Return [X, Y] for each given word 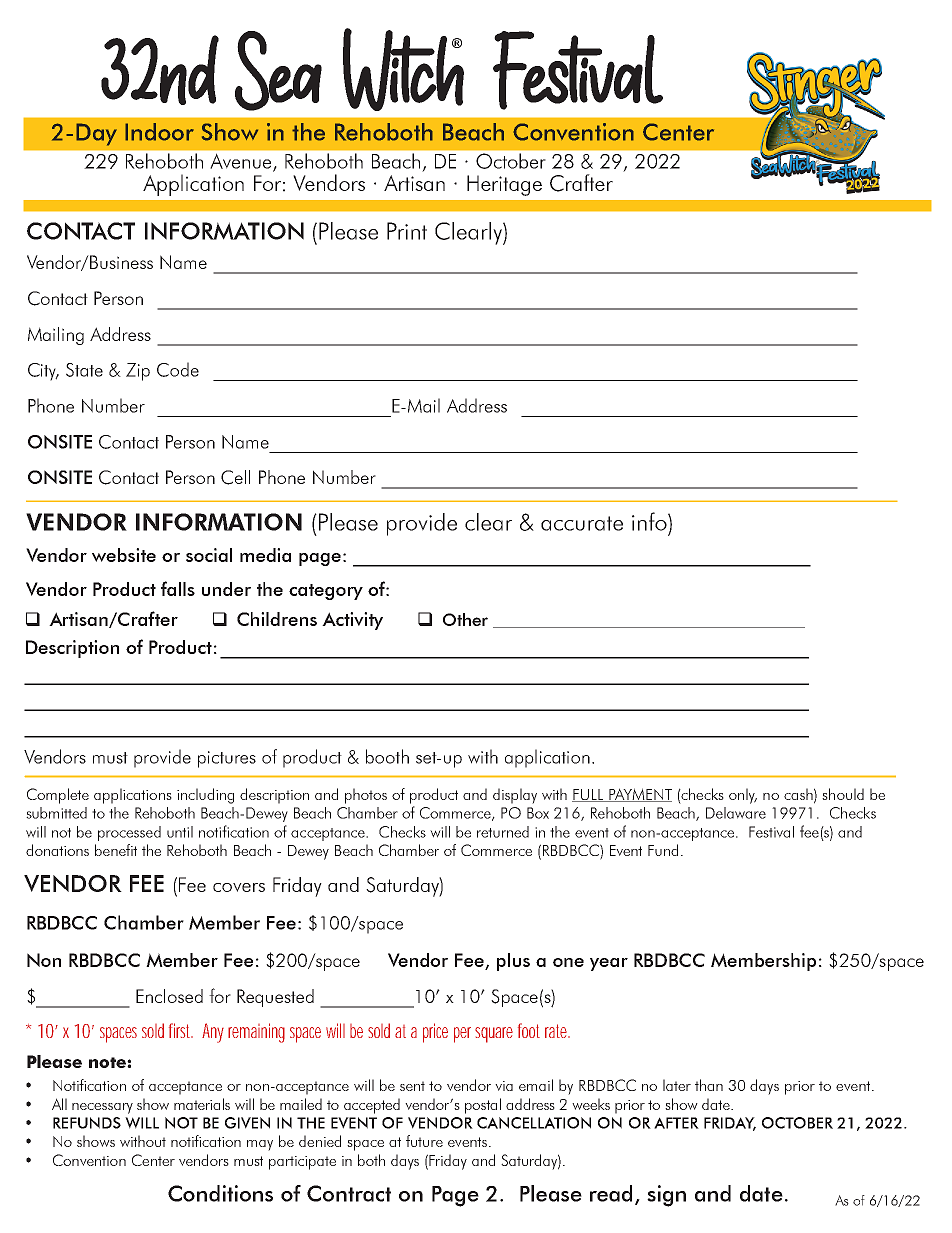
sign [666, 1196]
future [424, 1141]
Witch [403, 69]
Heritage [504, 185]
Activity [352, 621]
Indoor [159, 132]
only [743, 796]
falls [178, 588]
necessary [102, 1108]
